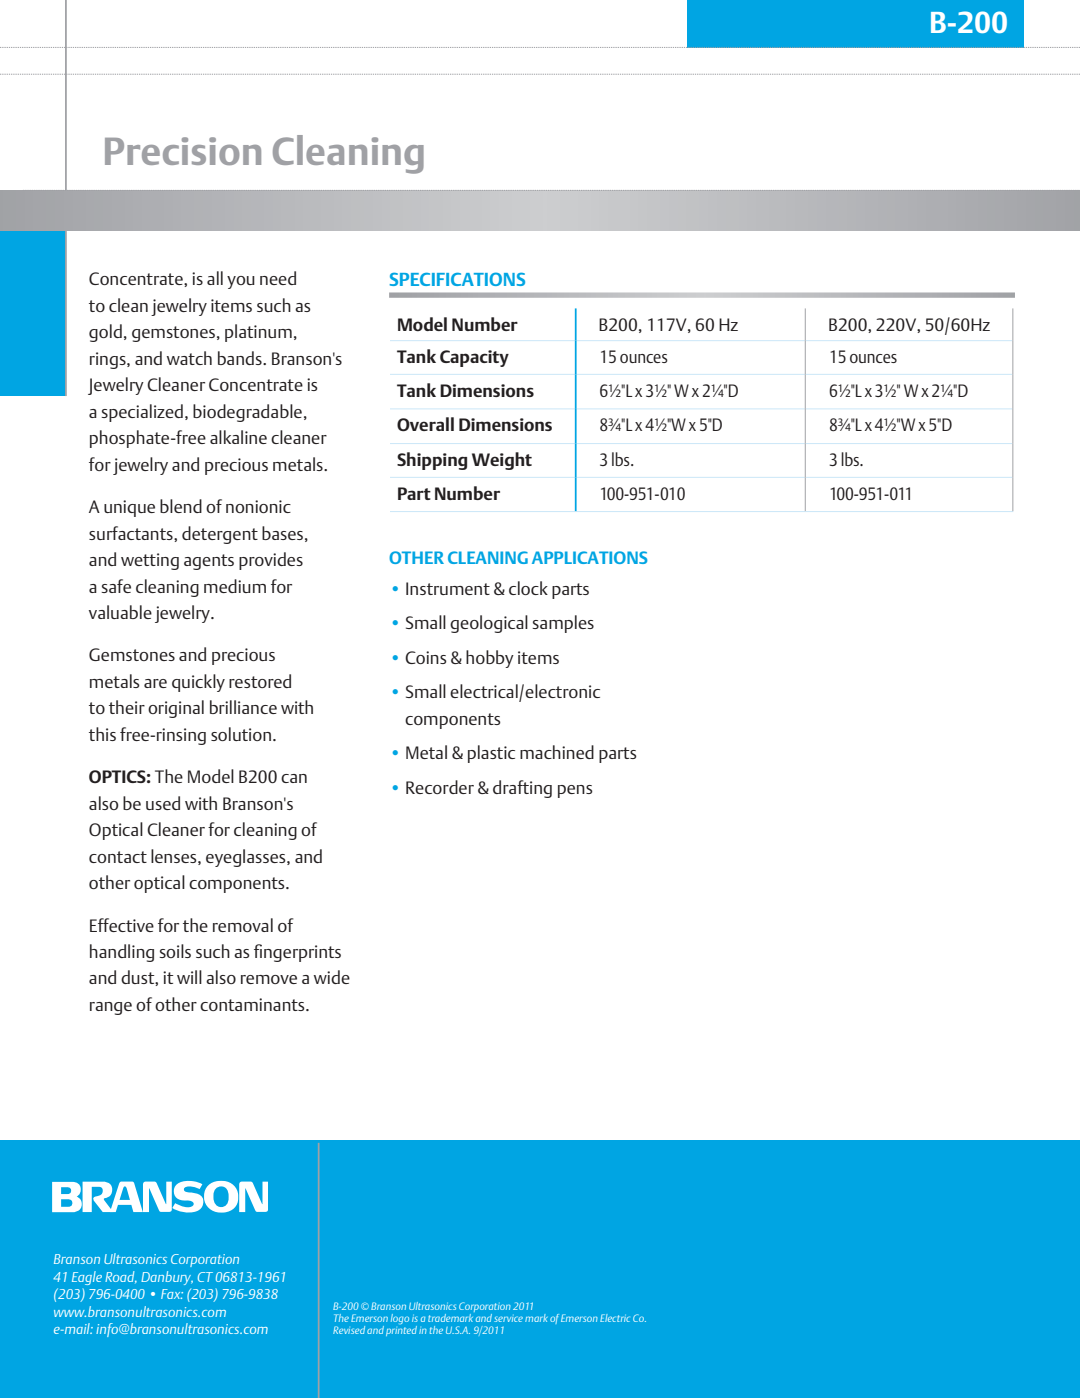 This screenshot has height=1398, width=1080. I want to click on Fax, so click(172, 1294).
